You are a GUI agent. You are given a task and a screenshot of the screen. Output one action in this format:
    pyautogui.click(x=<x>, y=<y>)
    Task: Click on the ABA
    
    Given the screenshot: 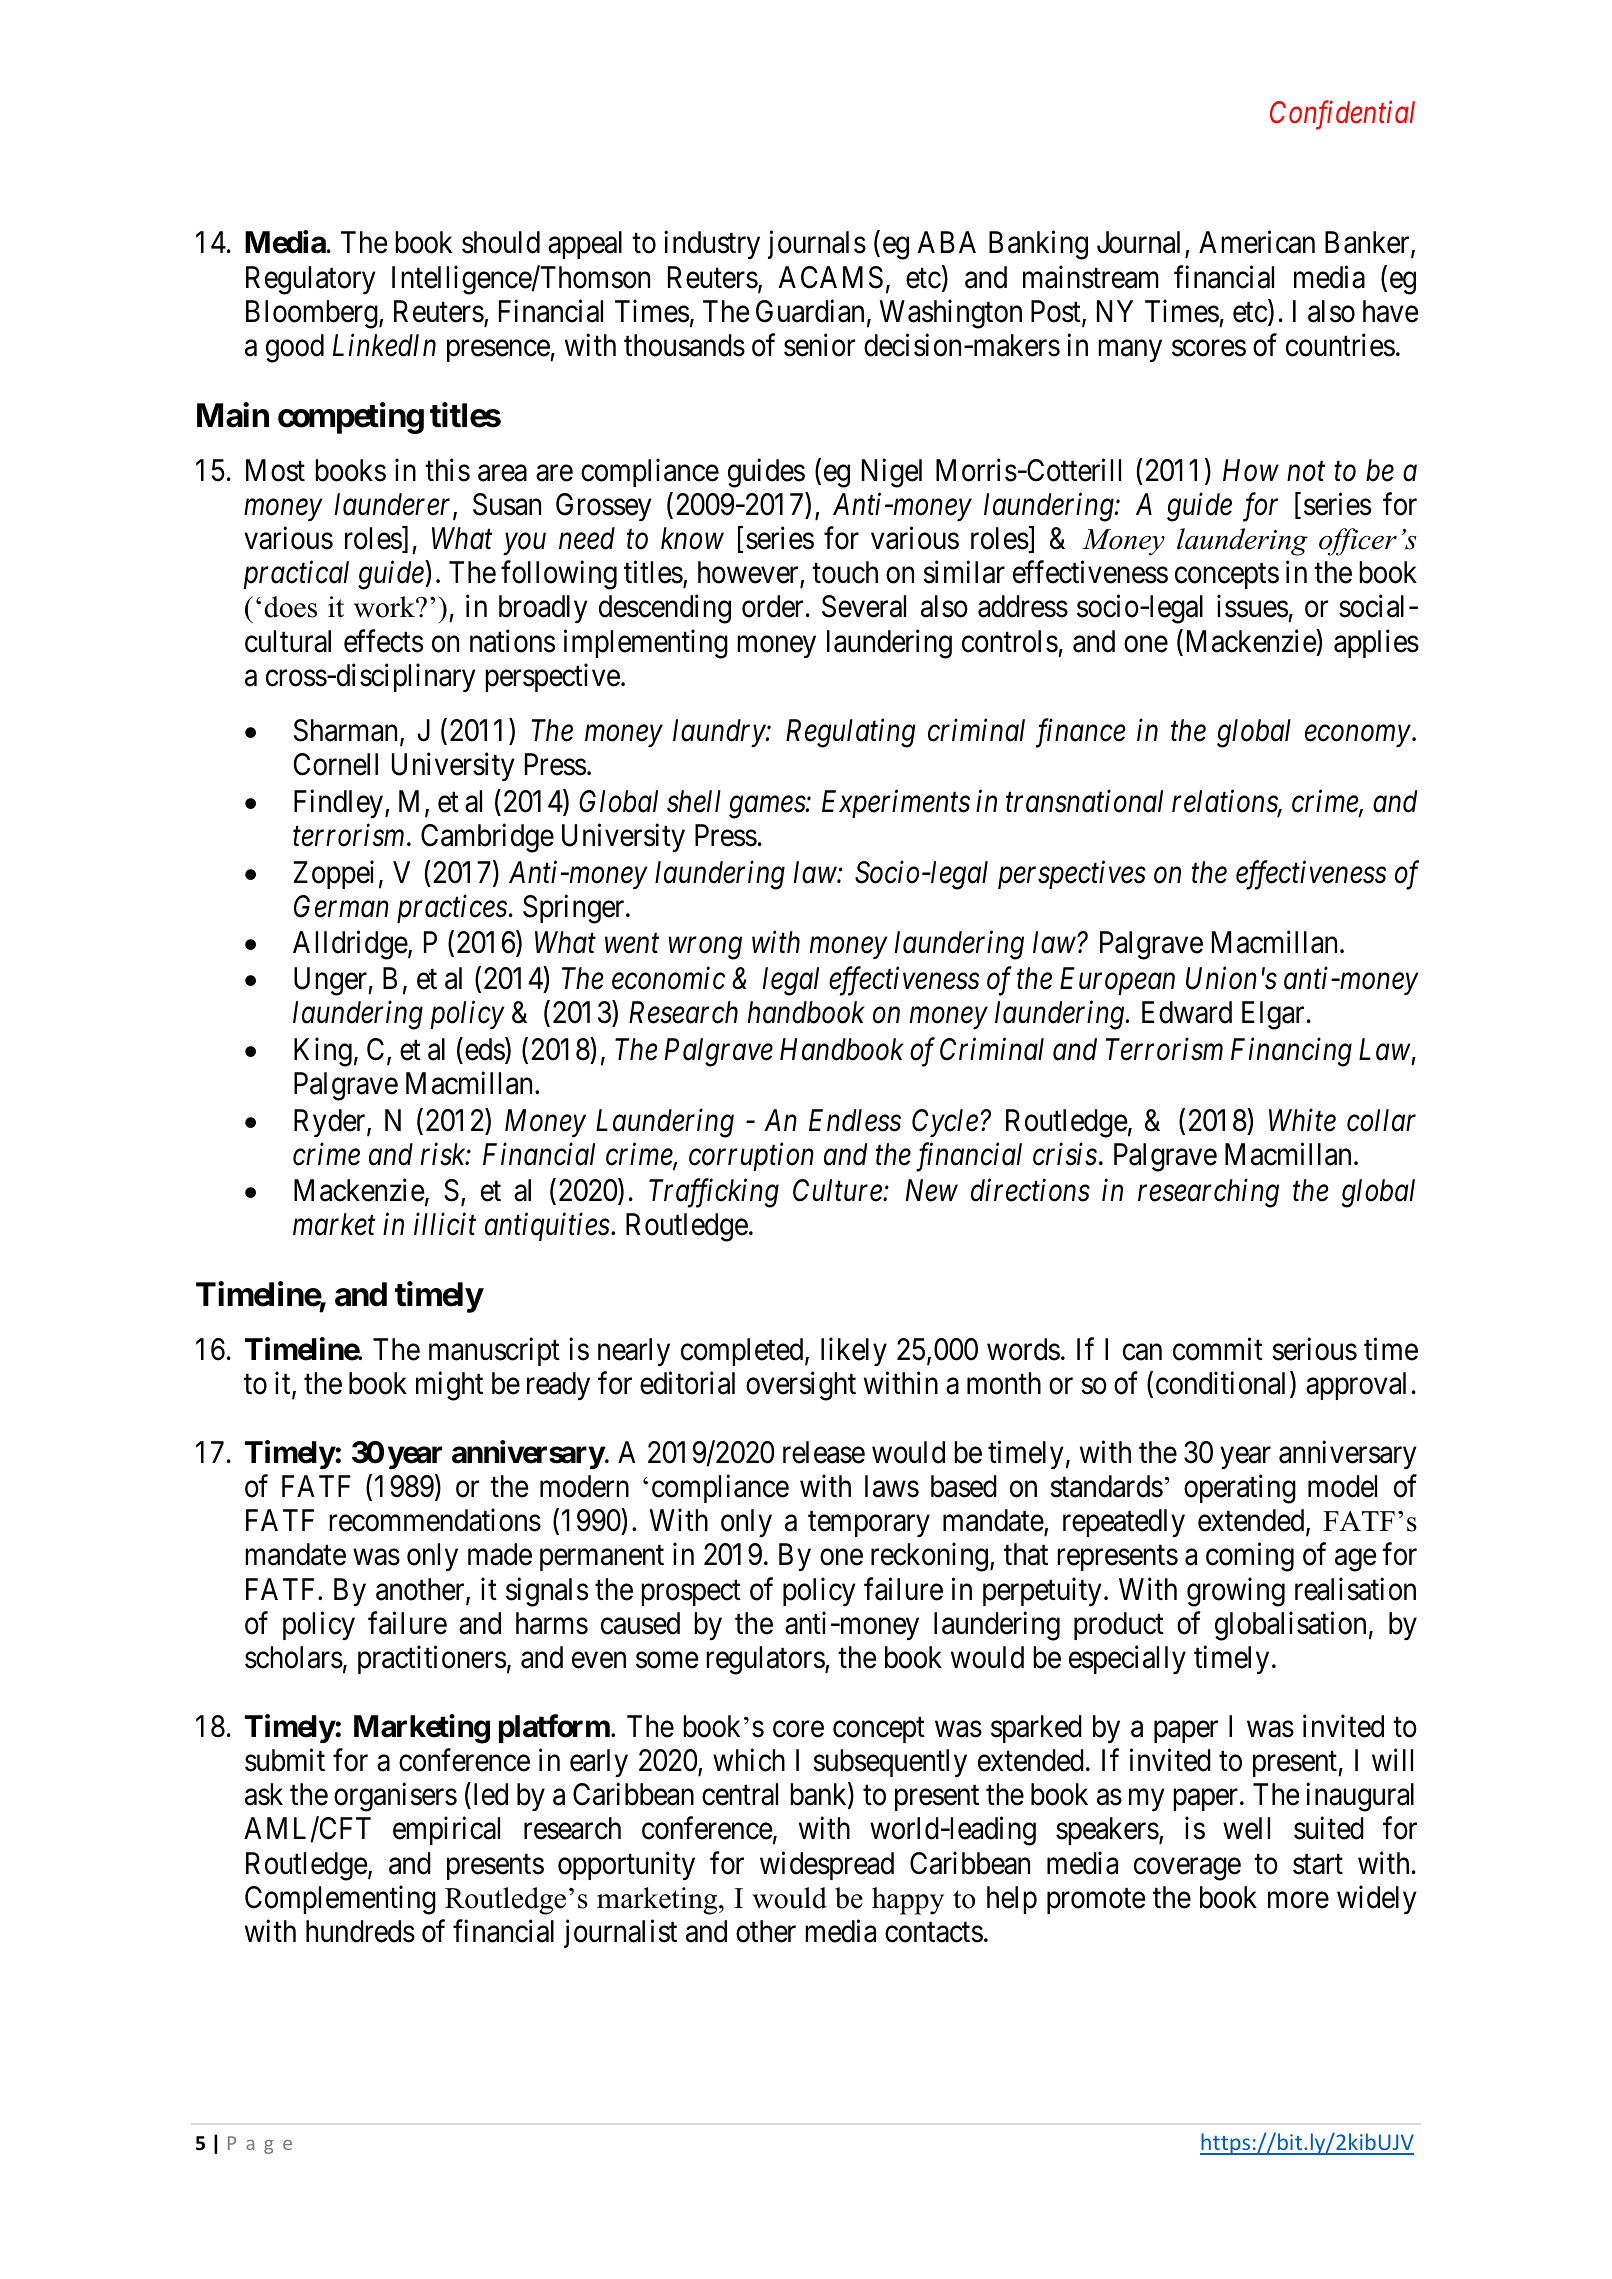 What is the action you would take?
    pyautogui.click(x=947, y=242)
